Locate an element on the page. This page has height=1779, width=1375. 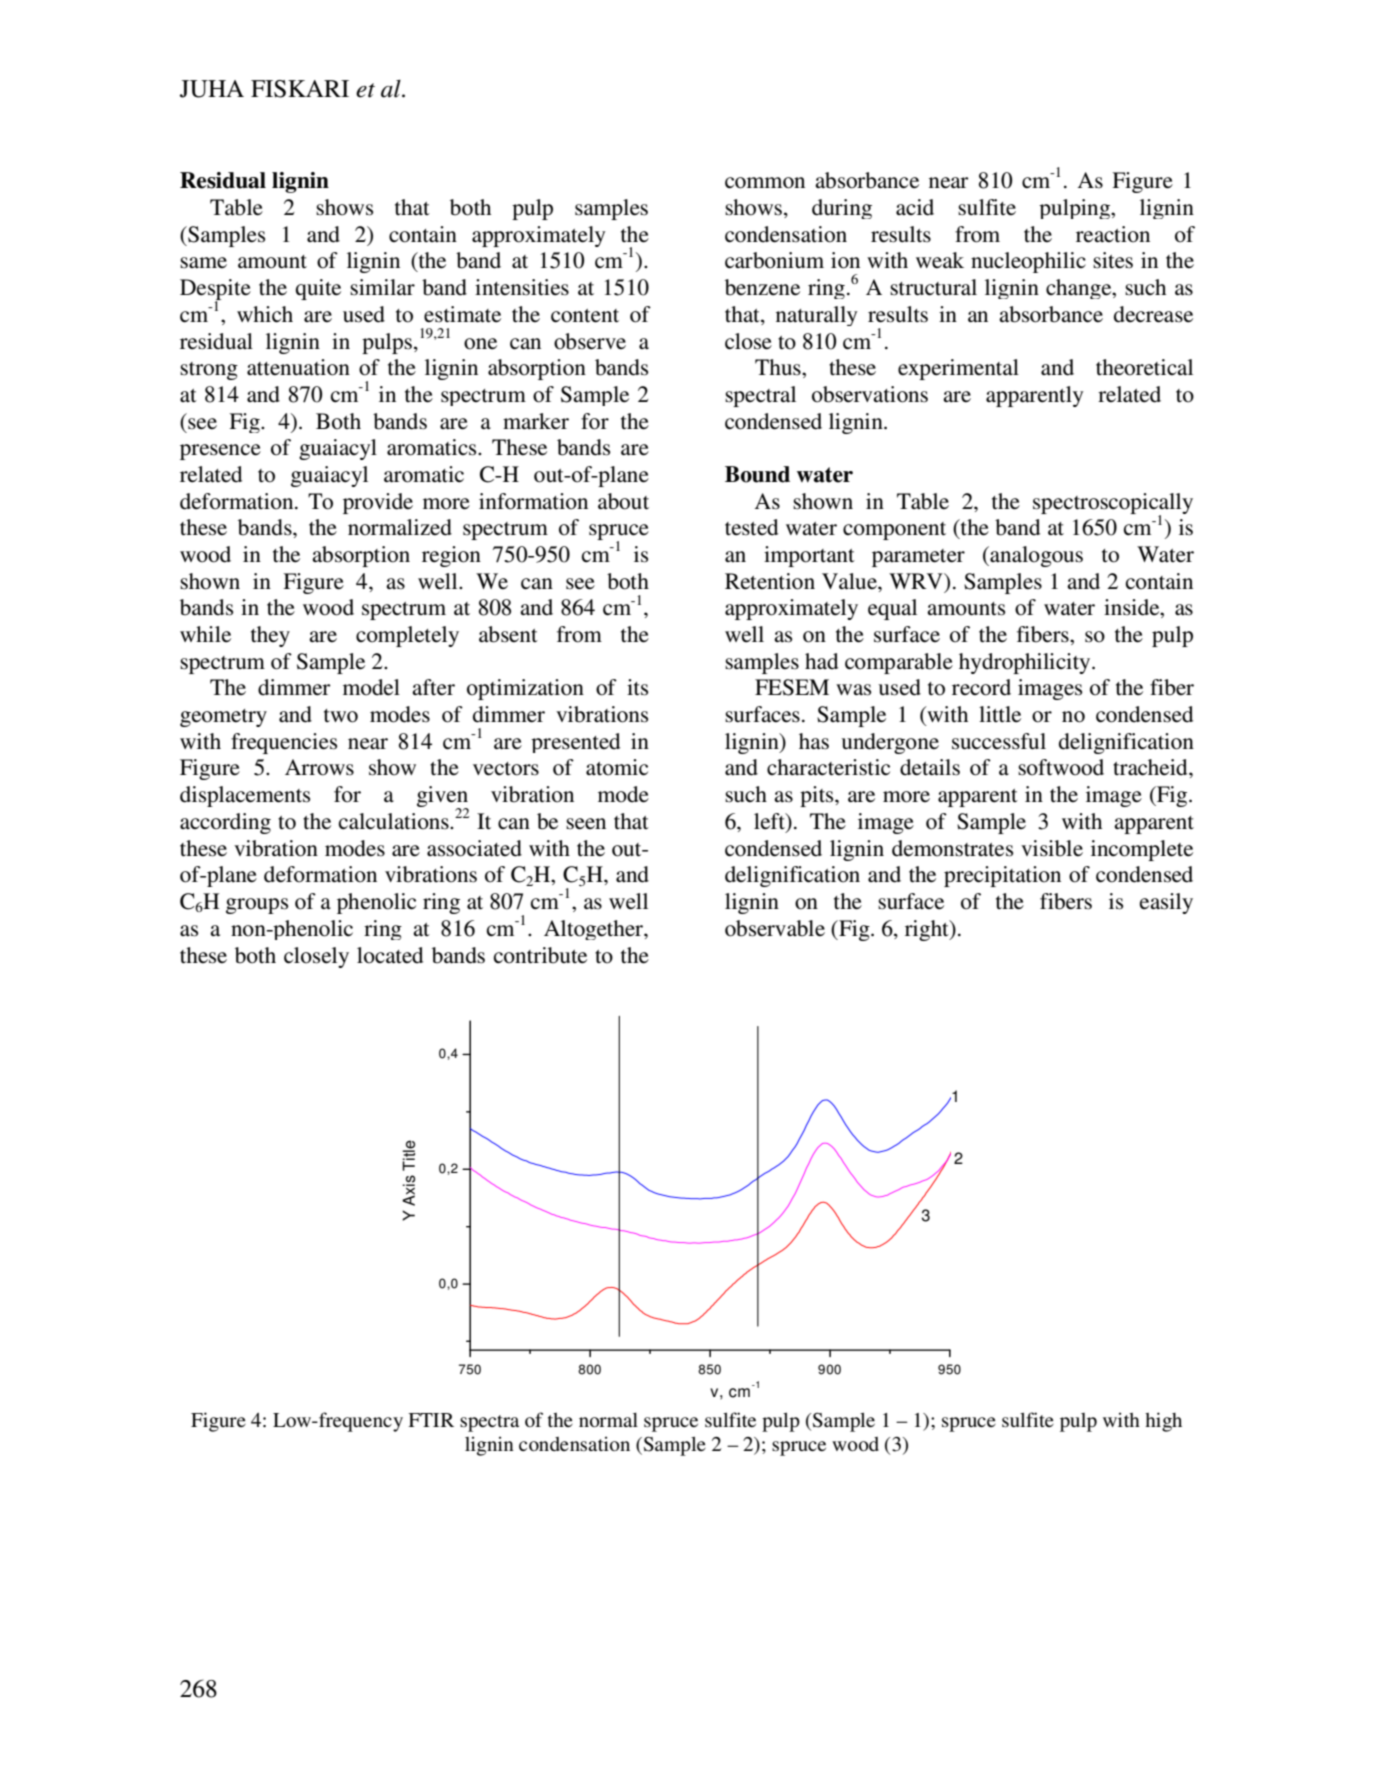
displacements is located at coordinates (245, 796).
